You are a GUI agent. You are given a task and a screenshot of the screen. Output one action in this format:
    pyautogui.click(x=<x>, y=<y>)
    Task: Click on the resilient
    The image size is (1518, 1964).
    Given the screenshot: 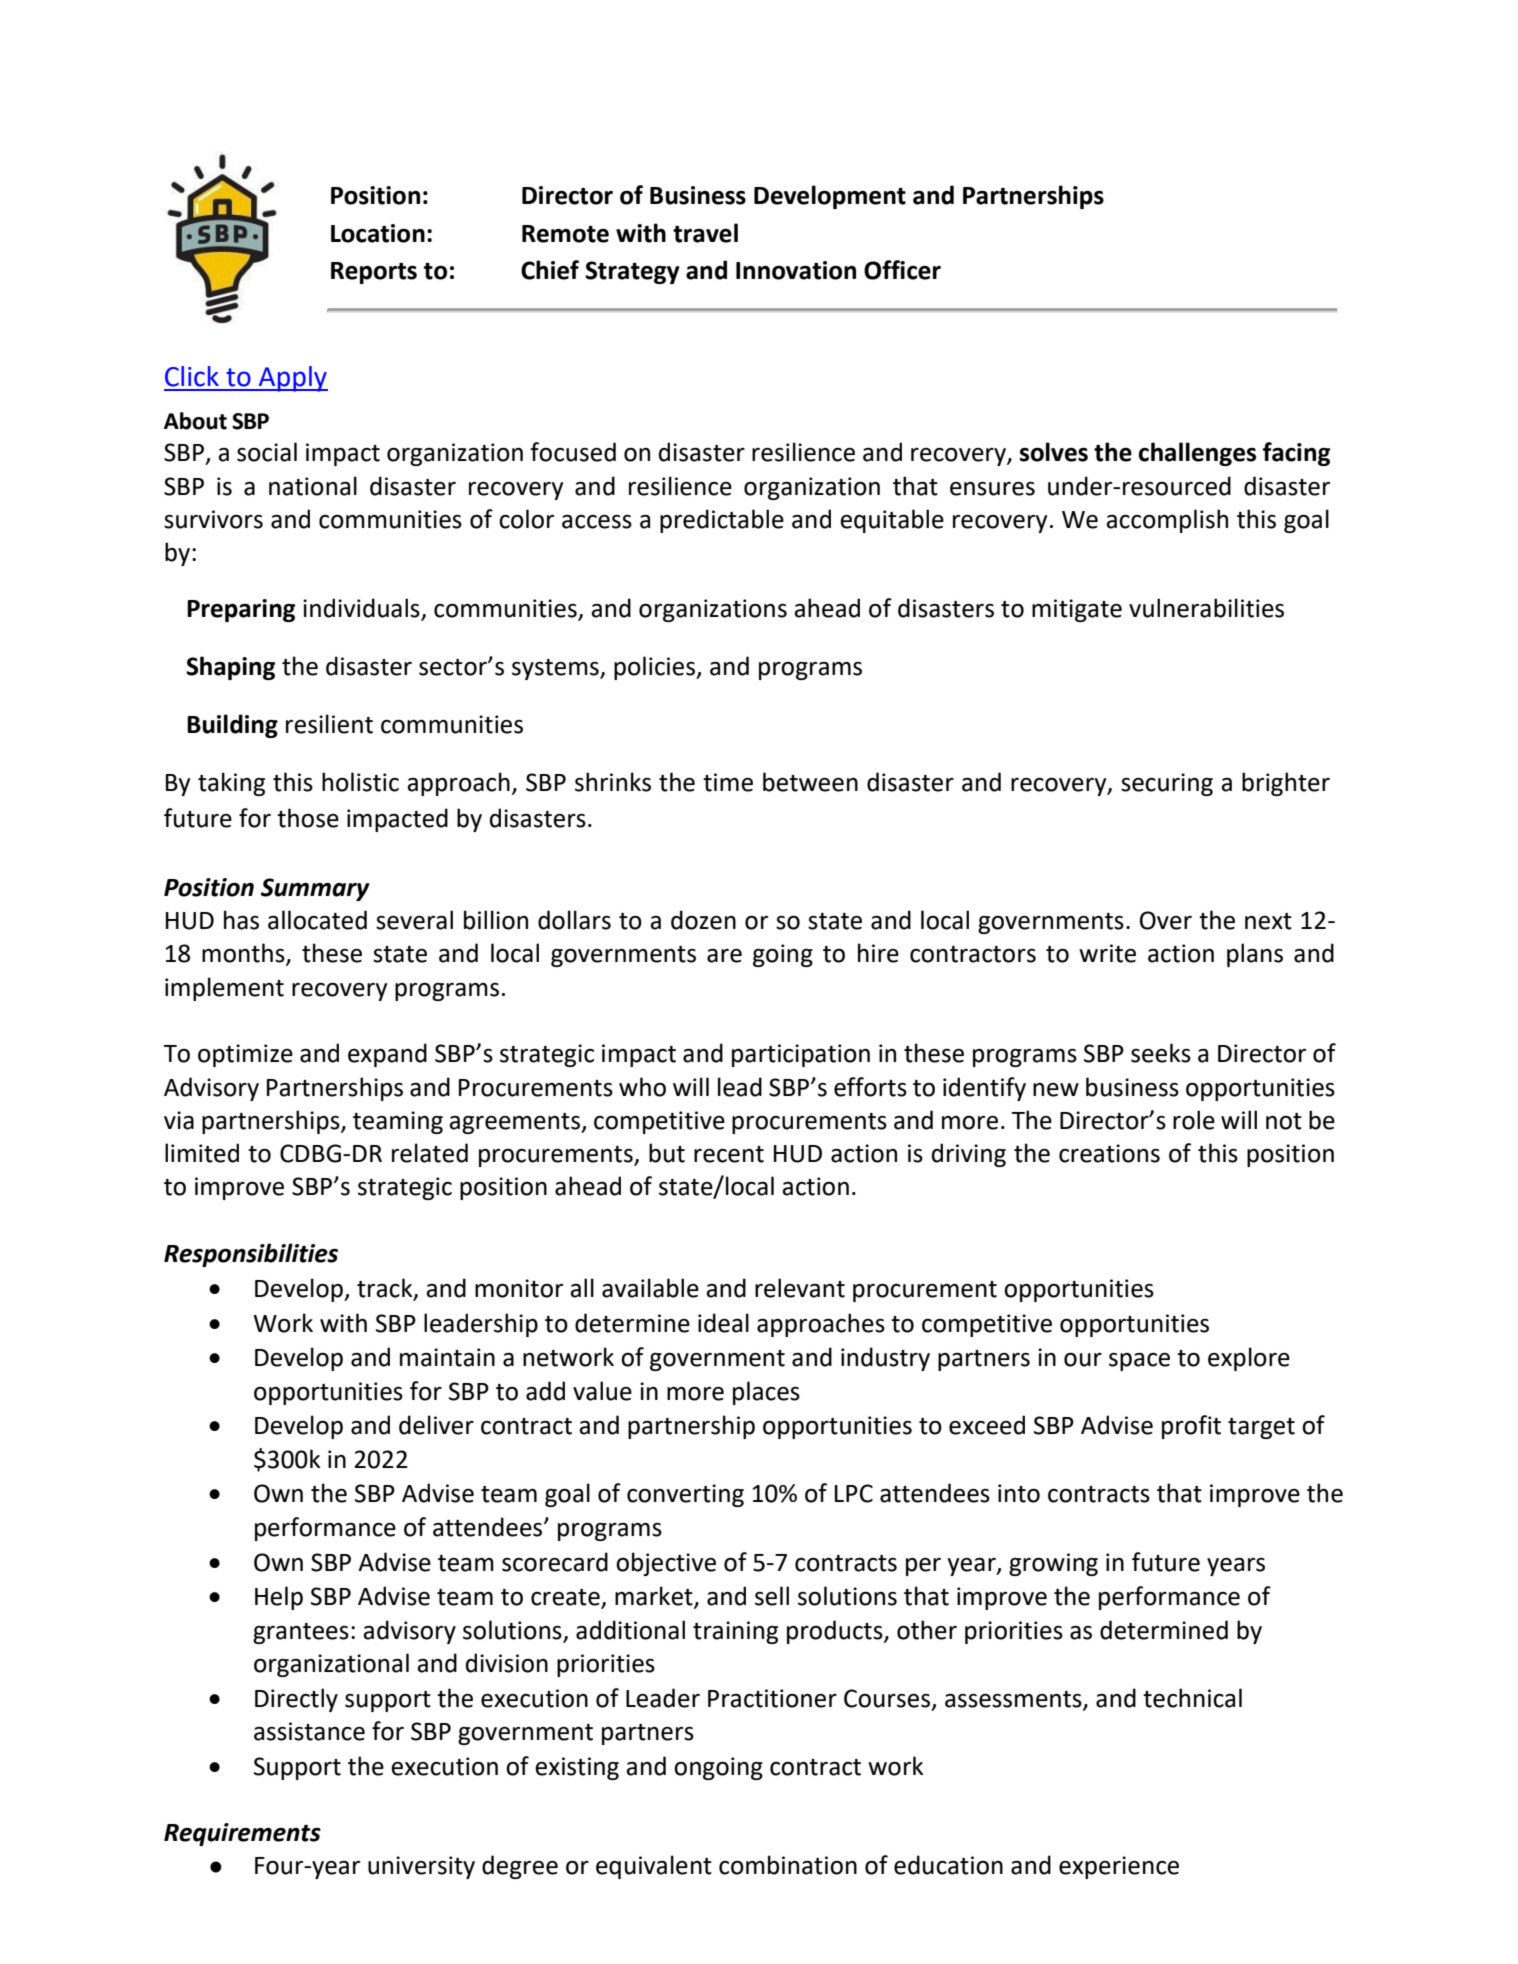 What is the action you would take?
    pyautogui.click(x=329, y=724)
